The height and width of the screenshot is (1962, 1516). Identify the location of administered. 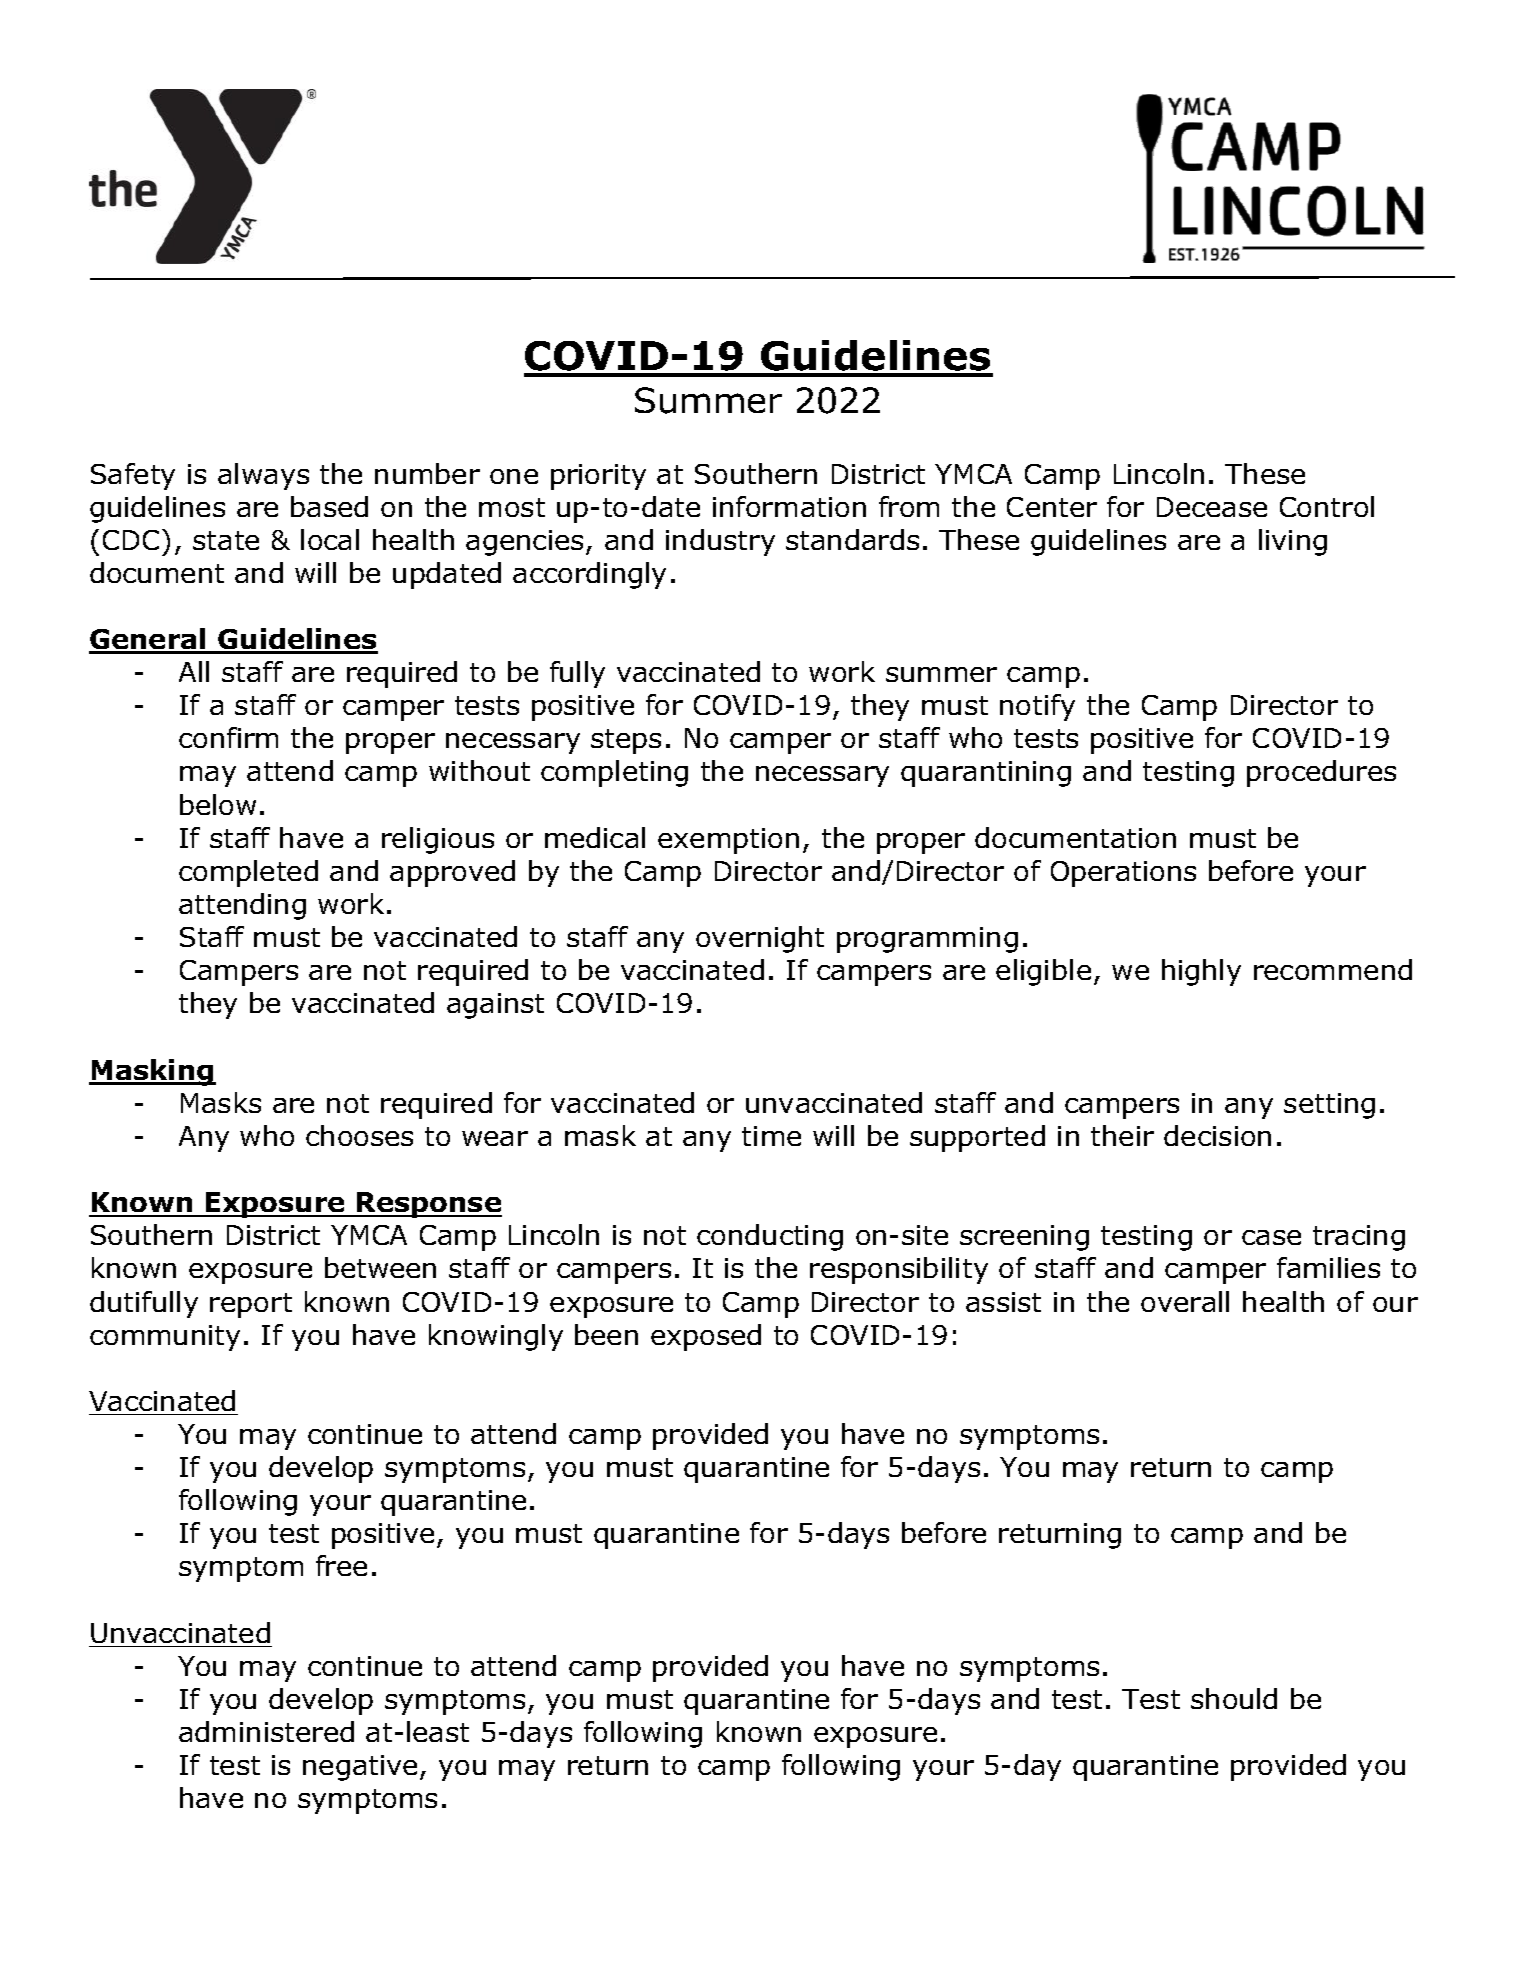
(266, 1731).
